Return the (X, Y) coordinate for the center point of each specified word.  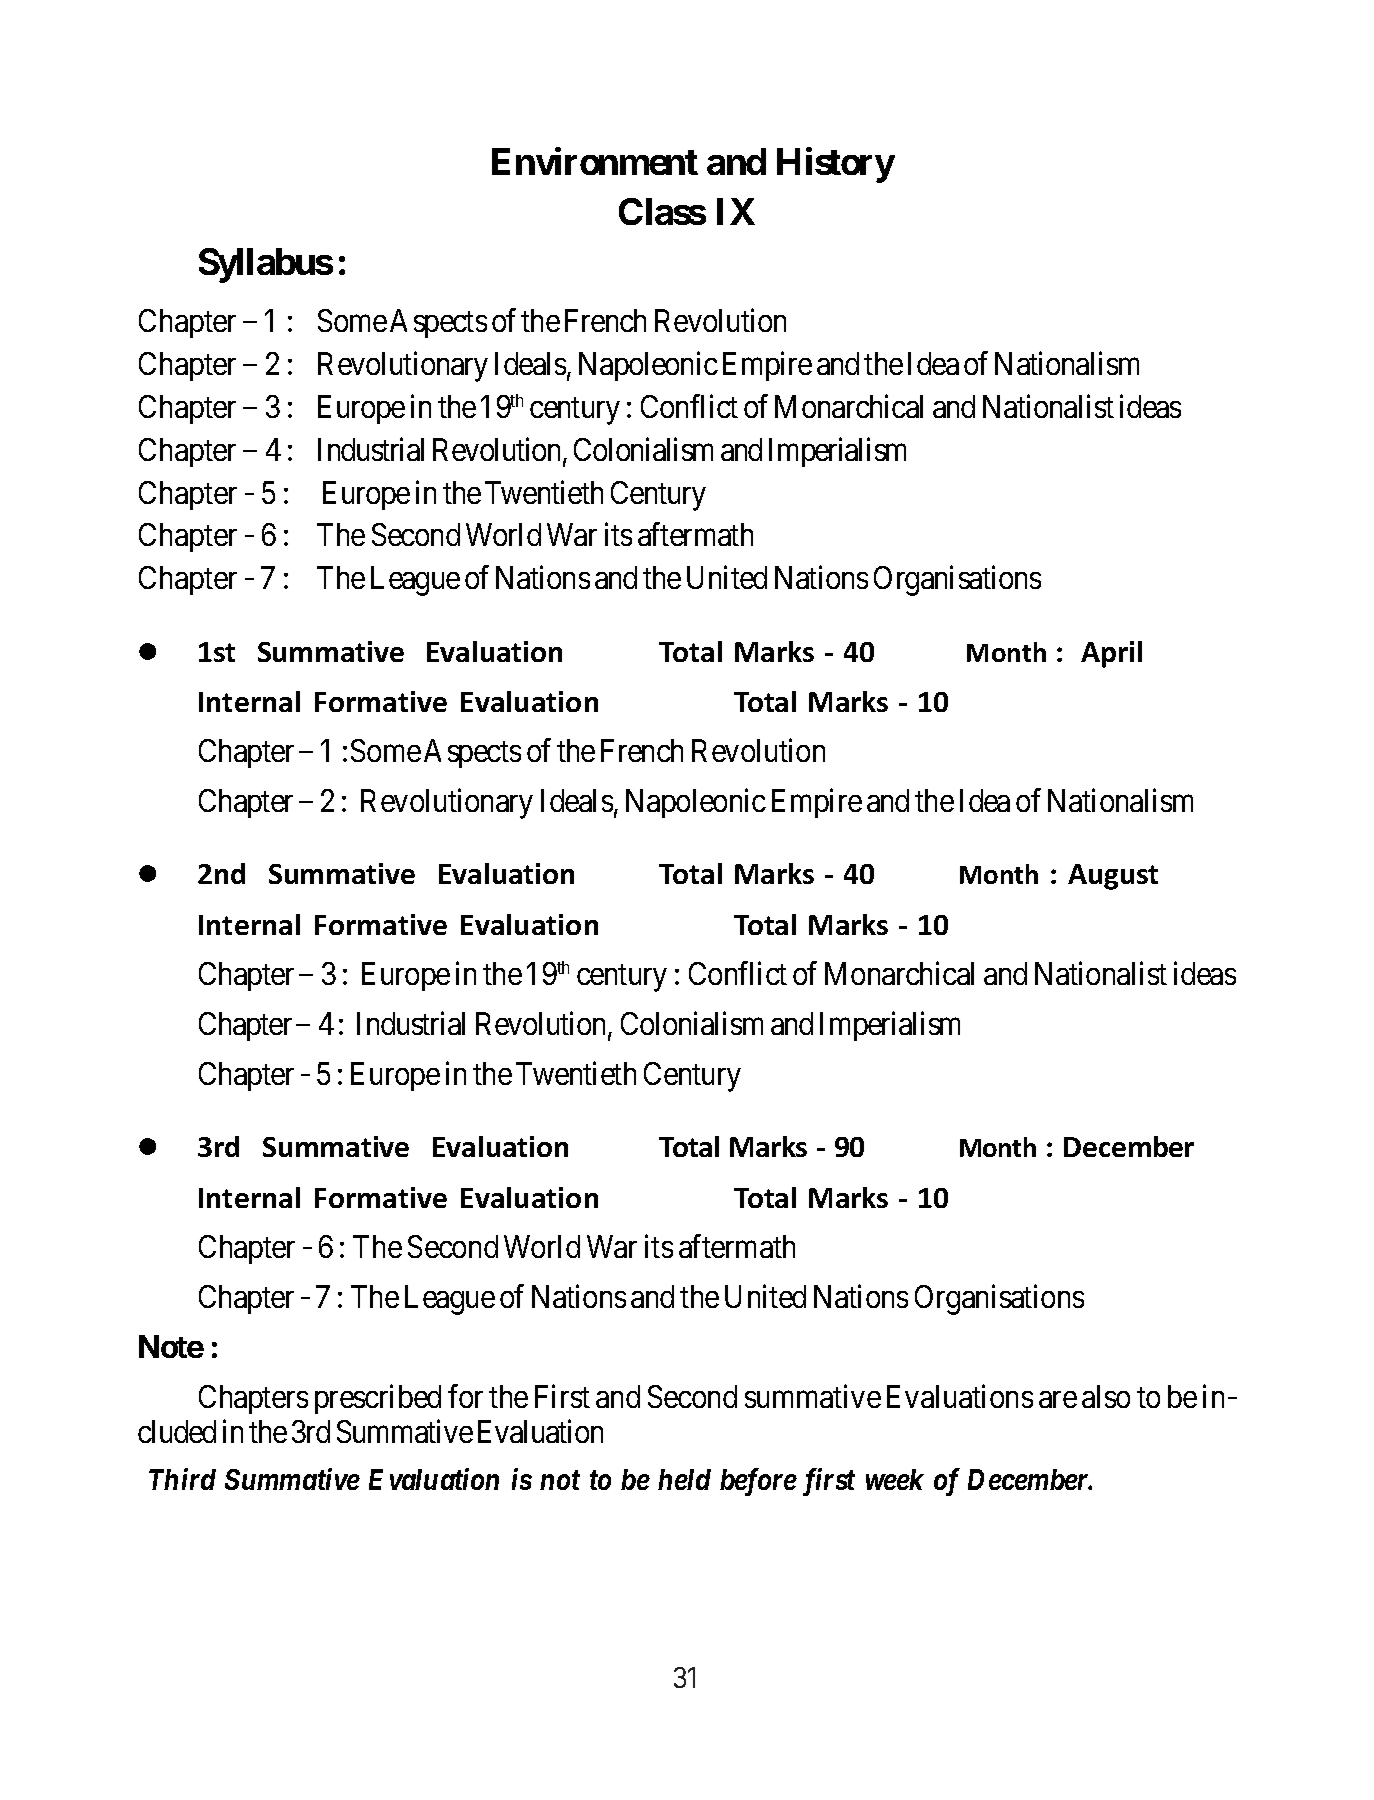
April (1111, 654)
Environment (595, 161)
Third (182, 1479)
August (1113, 877)
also (1106, 1396)
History (836, 165)
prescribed (378, 1399)
